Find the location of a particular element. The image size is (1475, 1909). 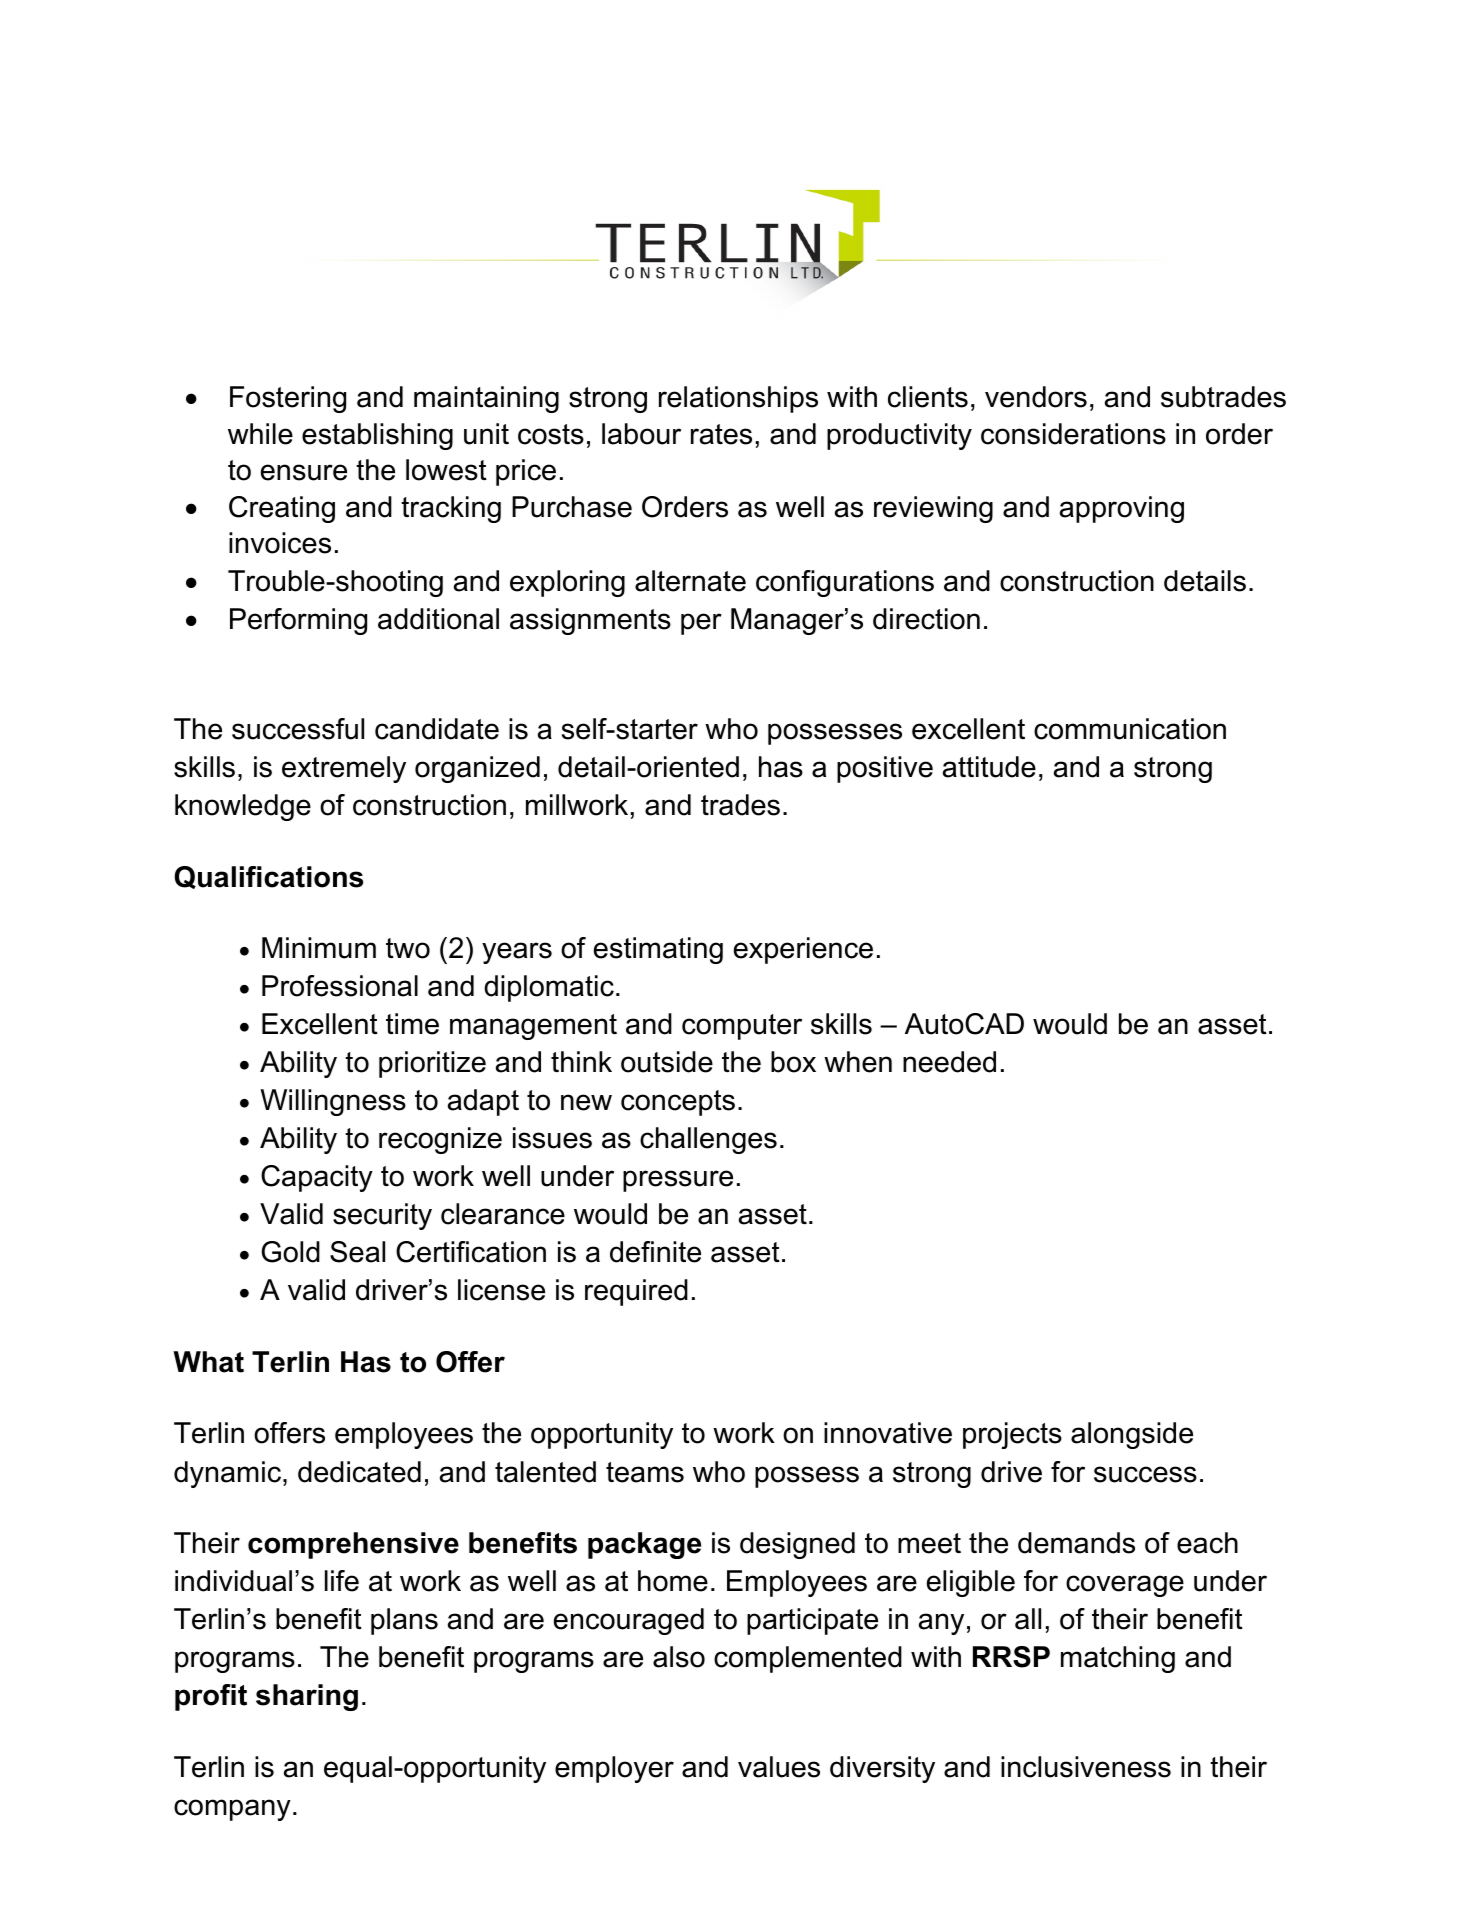

sharing is located at coordinates (307, 1697).
